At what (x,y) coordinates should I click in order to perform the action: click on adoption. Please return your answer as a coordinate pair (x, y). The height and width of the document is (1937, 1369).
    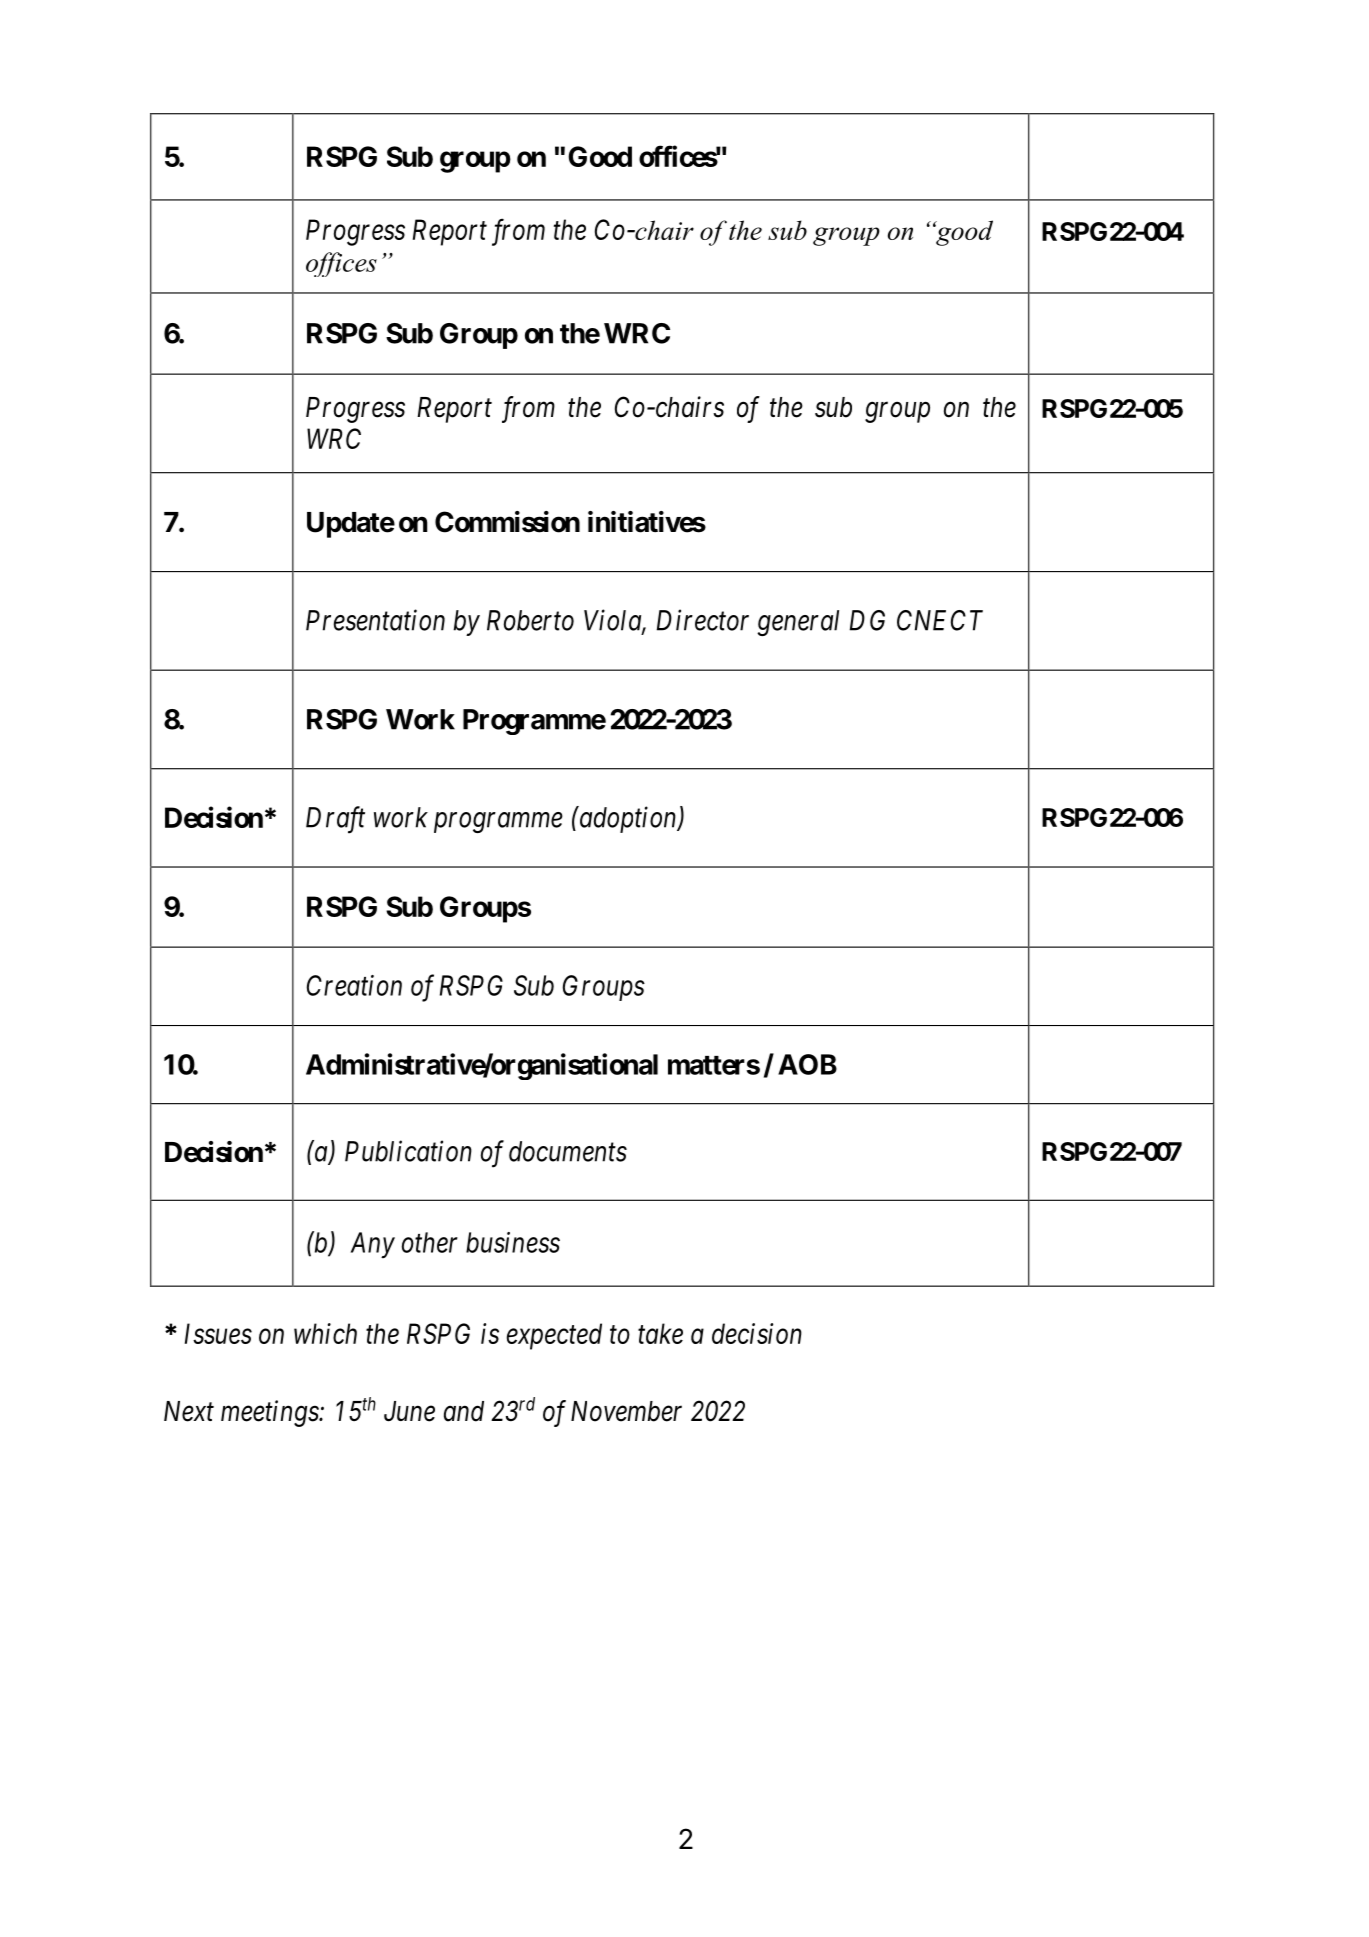
    Looking at the image, I should click on (628, 819).
